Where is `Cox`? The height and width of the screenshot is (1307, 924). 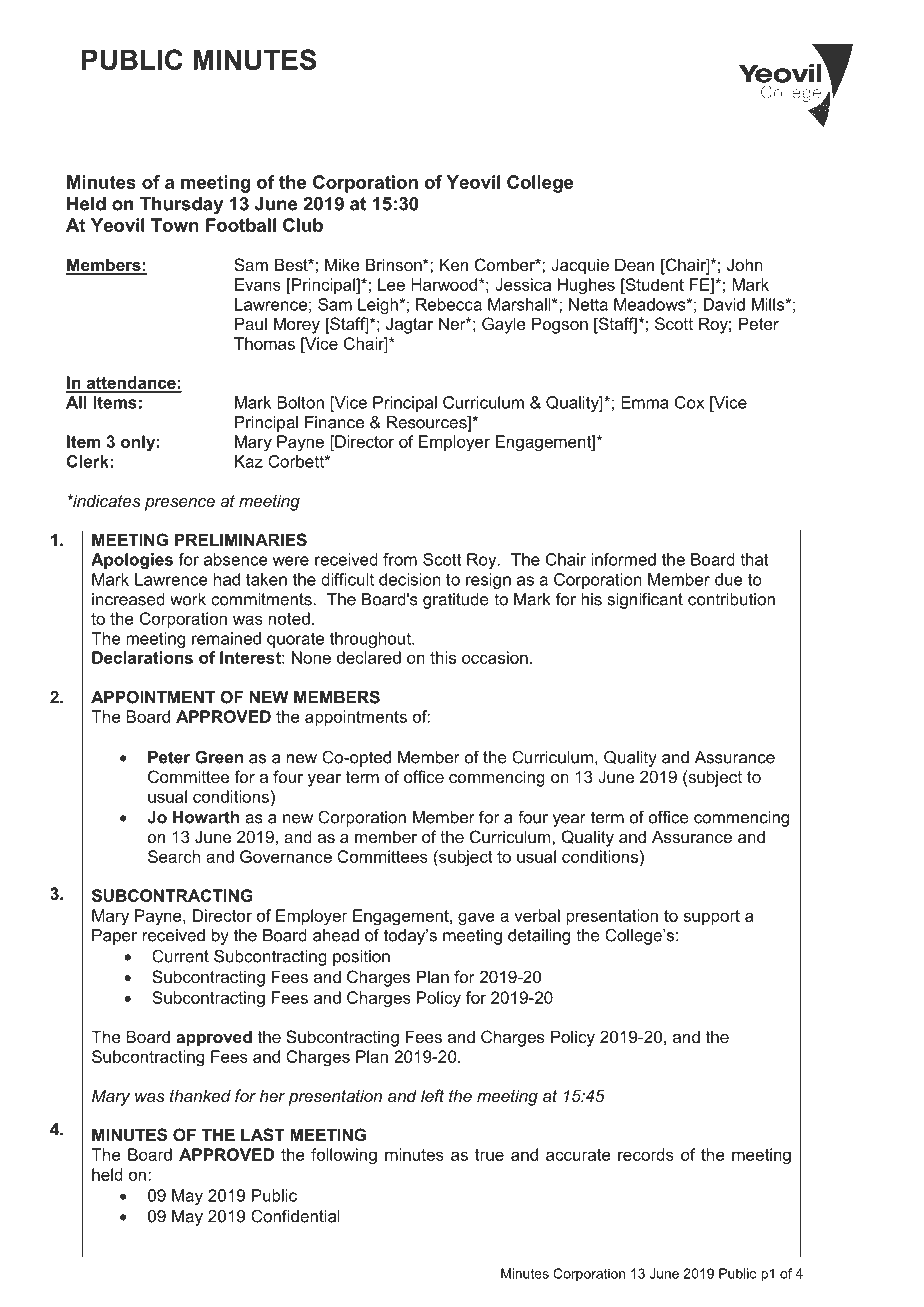 Cox is located at coordinates (689, 402).
